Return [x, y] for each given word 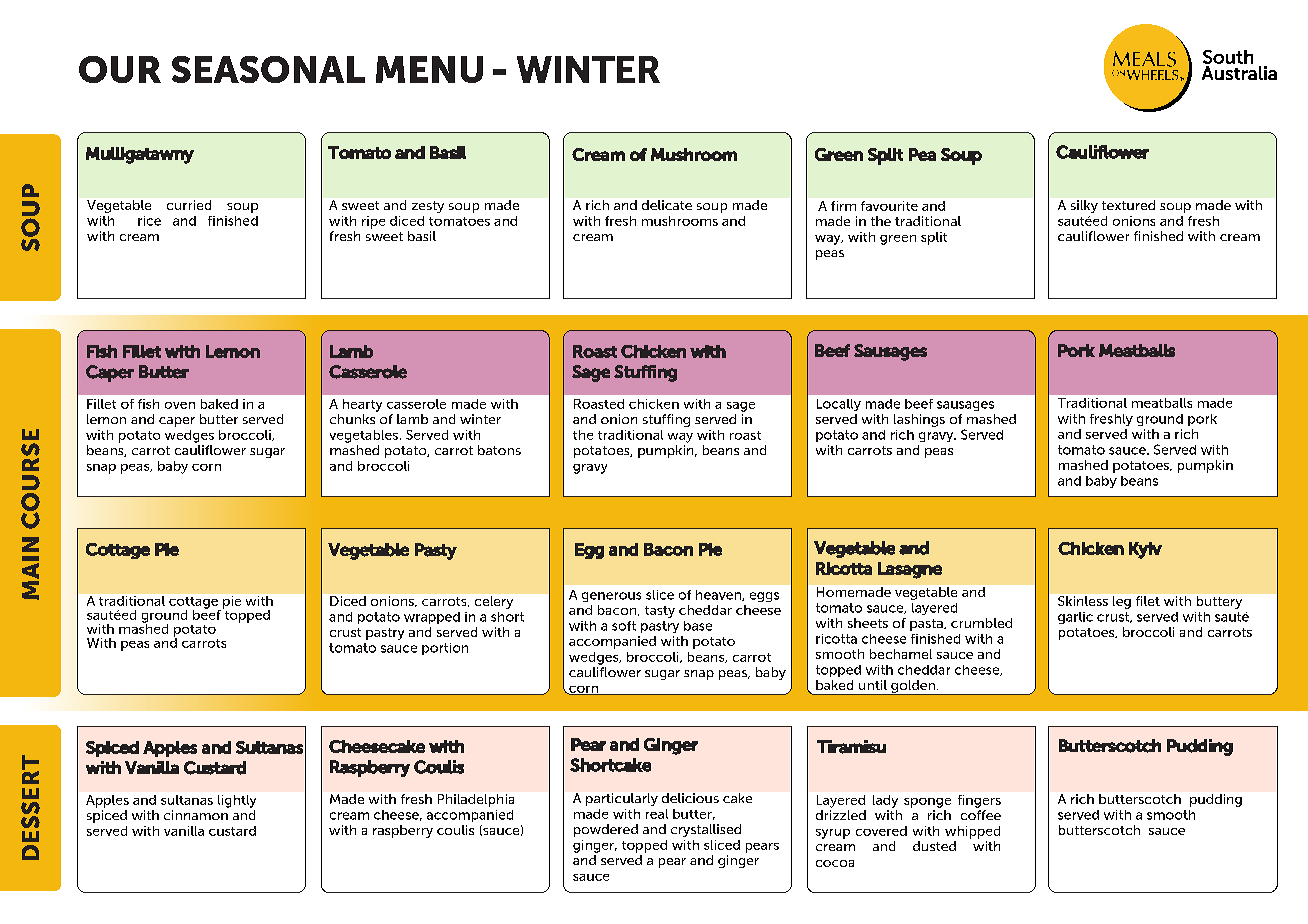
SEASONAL [268, 69]
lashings [919, 420]
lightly [237, 801]
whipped [972, 832]
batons [499, 450]
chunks [352, 419]
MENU [429, 69]
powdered [606, 830]
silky [1084, 206]
